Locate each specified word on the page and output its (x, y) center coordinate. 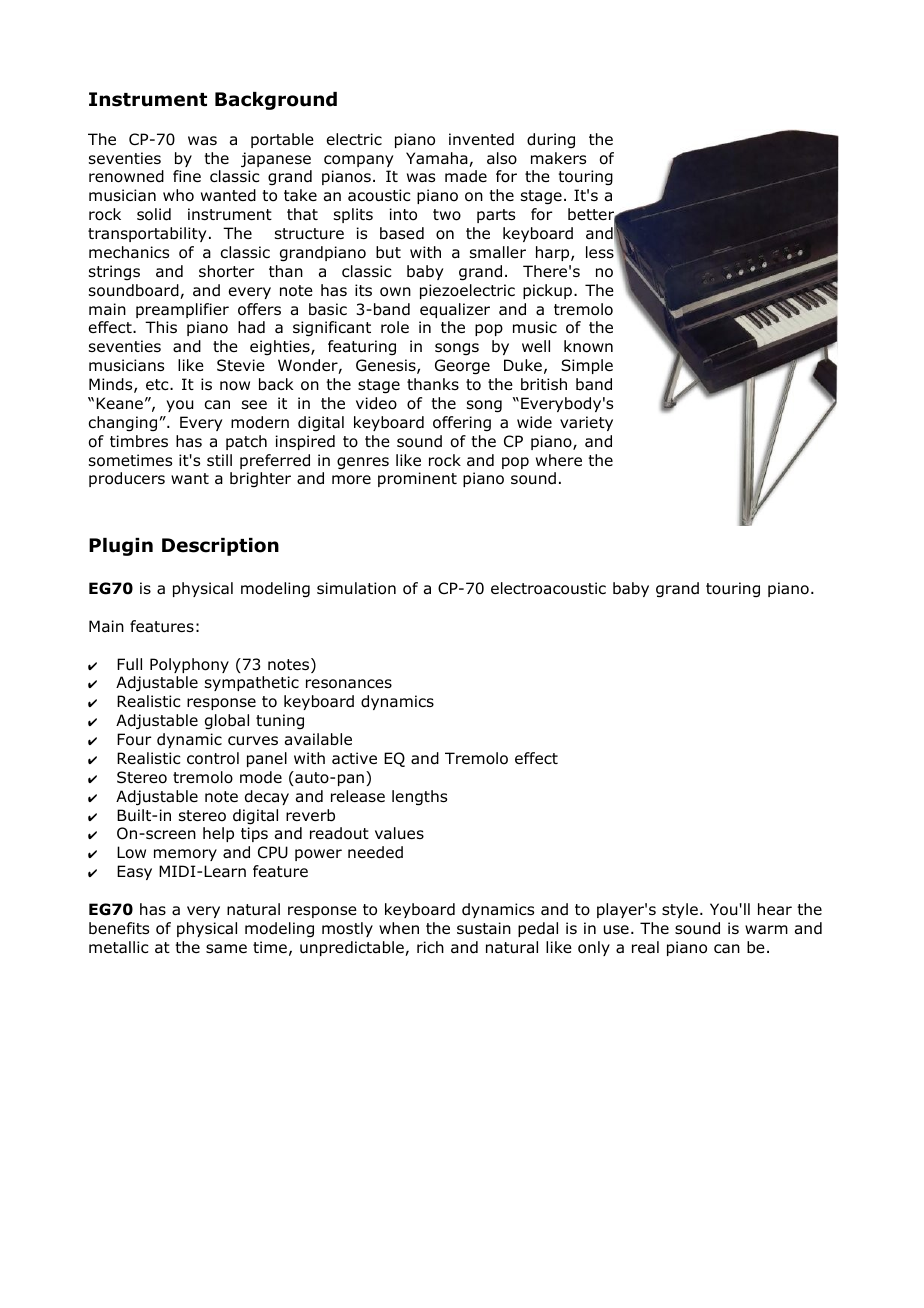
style (680, 910)
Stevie (241, 365)
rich (430, 947)
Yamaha (438, 159)
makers (558, 158)
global (227, 722)
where (559, 460)
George (462, 367)
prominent (417, 479)
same (226, 949)
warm (766, 930)
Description (220, 547)
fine (187, 176)
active (354, 758)
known (588, 346)
